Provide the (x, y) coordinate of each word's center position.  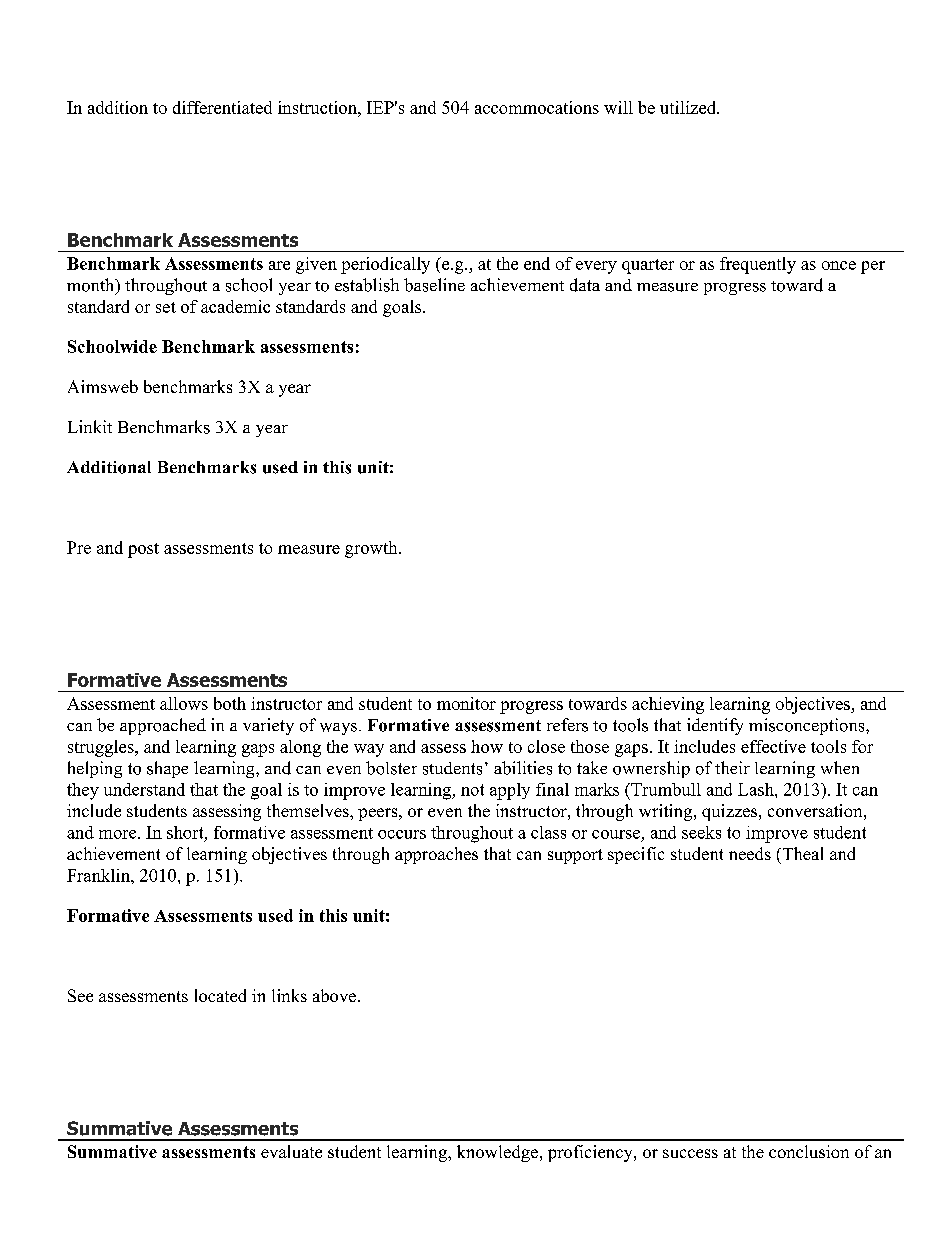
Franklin (99, 875)
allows (184, 703)
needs (750, 853)
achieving (668, 705)
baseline (434, 285)
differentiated (222, 107)
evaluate (291, 1151)
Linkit (90, 426)
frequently (758, 265)
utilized (689, 107)
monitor (466, 703)
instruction (318, 107)
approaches (436, 855)
